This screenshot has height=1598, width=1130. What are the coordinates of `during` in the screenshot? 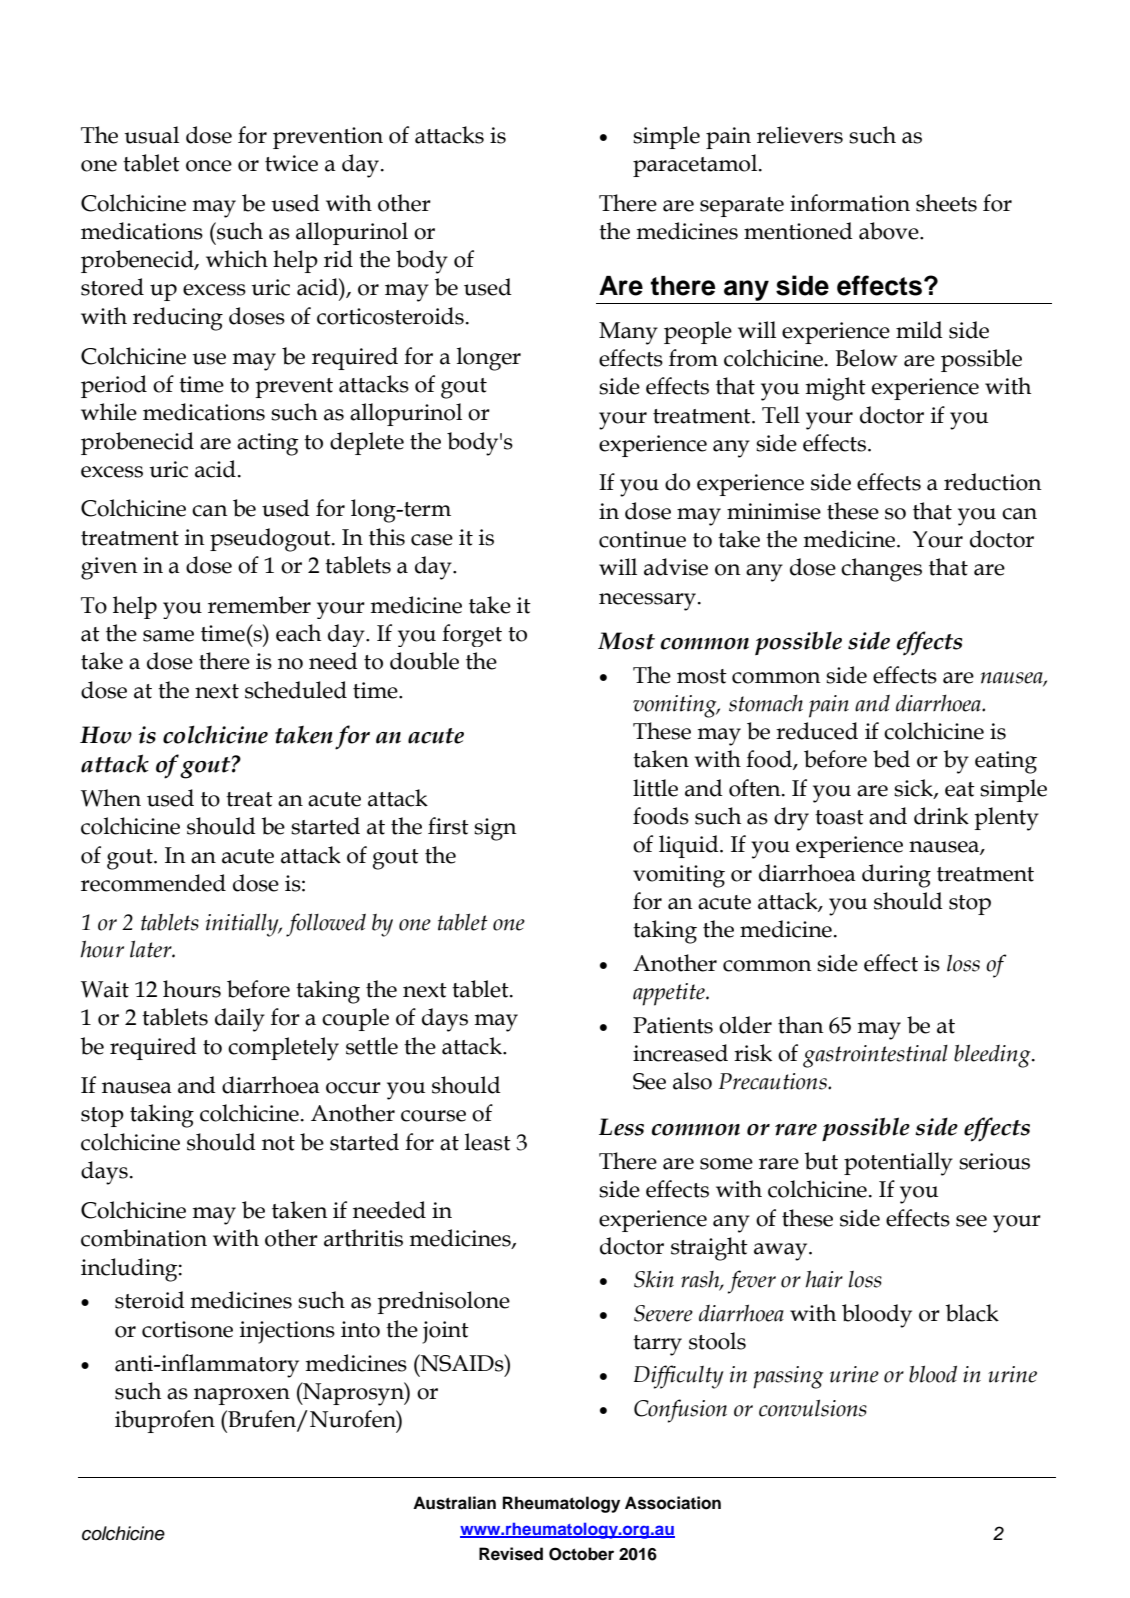 It's located at (896, 876).
